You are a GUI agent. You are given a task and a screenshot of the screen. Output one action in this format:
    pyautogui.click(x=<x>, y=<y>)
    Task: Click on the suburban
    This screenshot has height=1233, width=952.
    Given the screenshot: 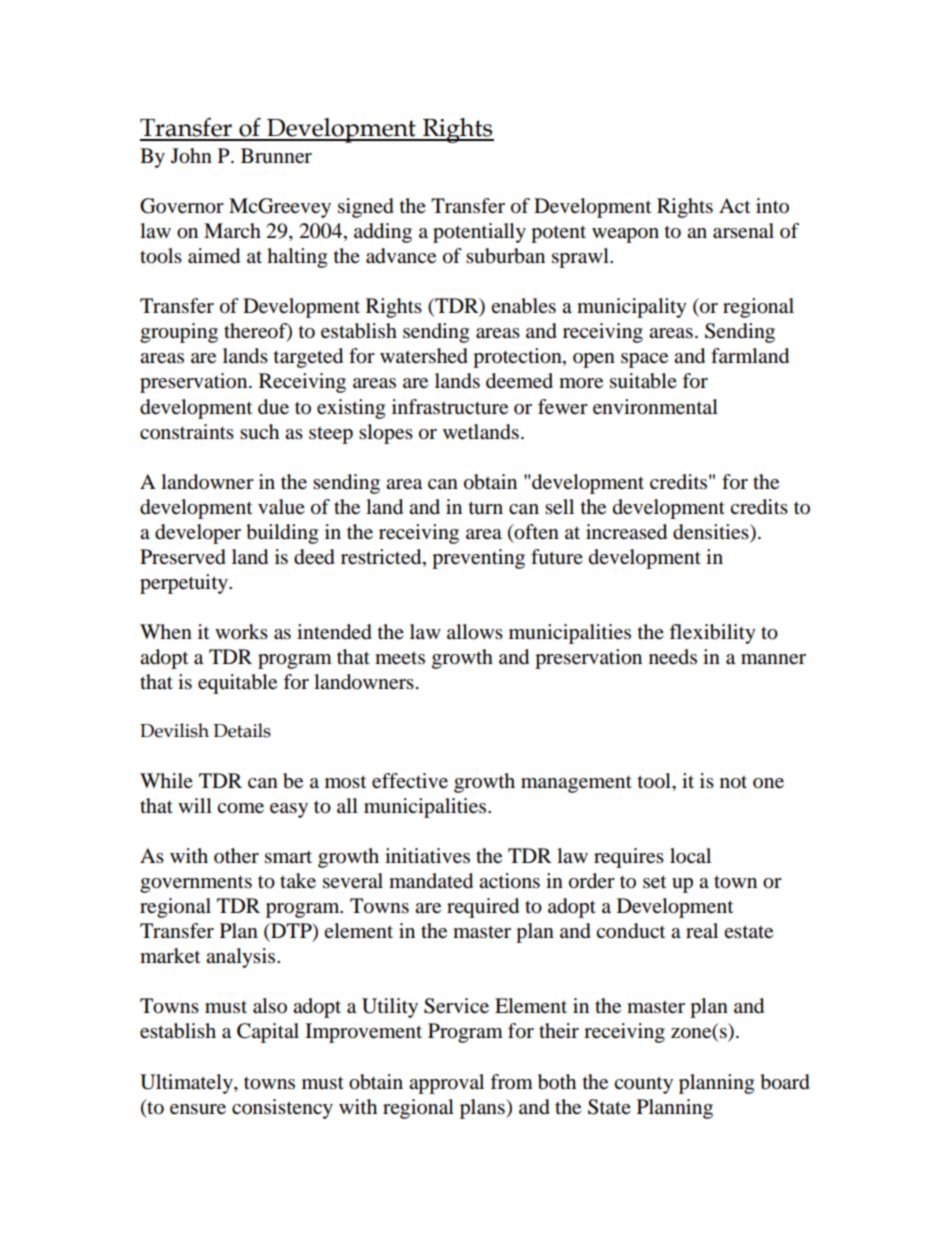 What is the action you would take?
    pyautogui.click(x=505, y=256)
